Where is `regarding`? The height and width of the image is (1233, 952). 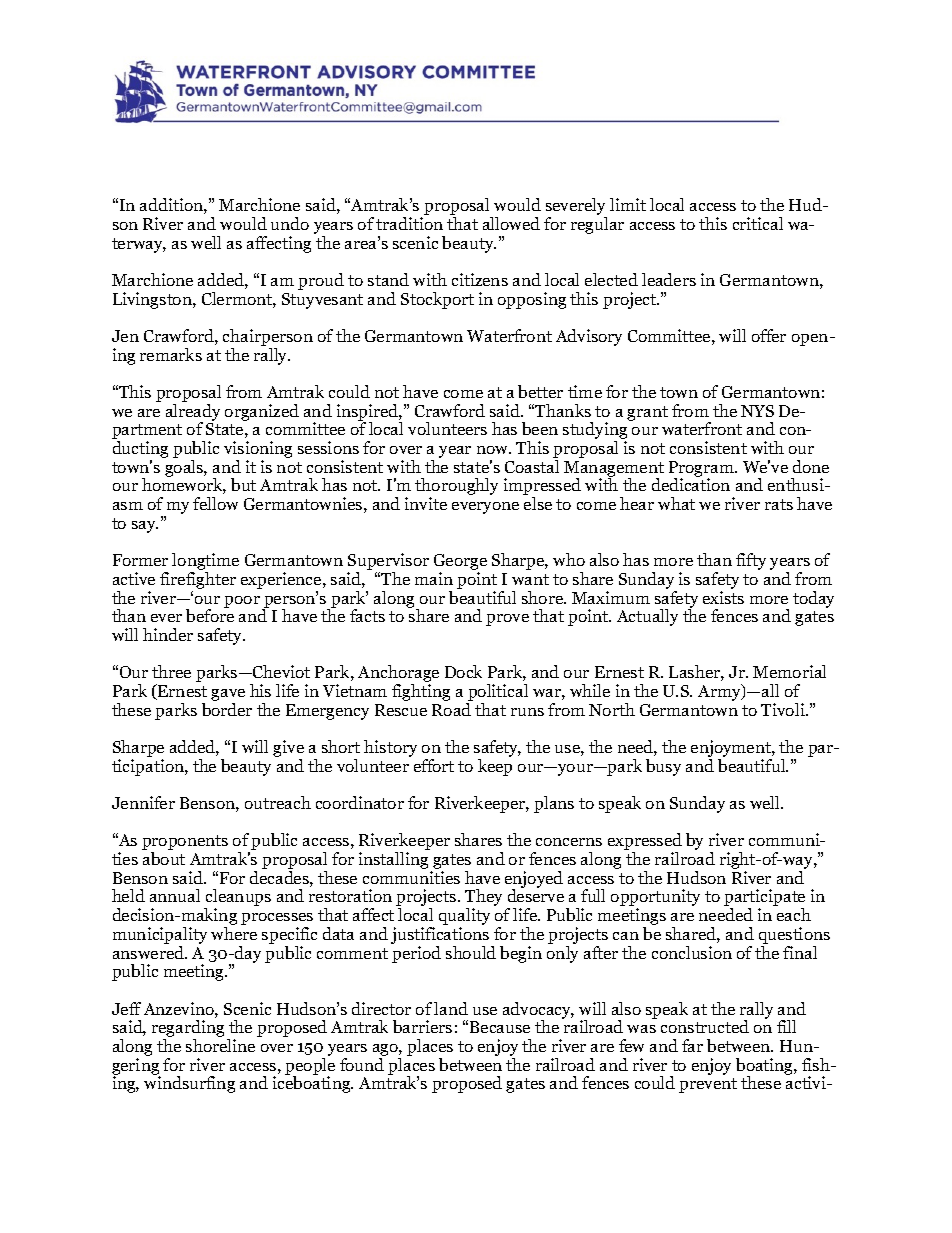
regarding is located at coordinates (188, 1030).
